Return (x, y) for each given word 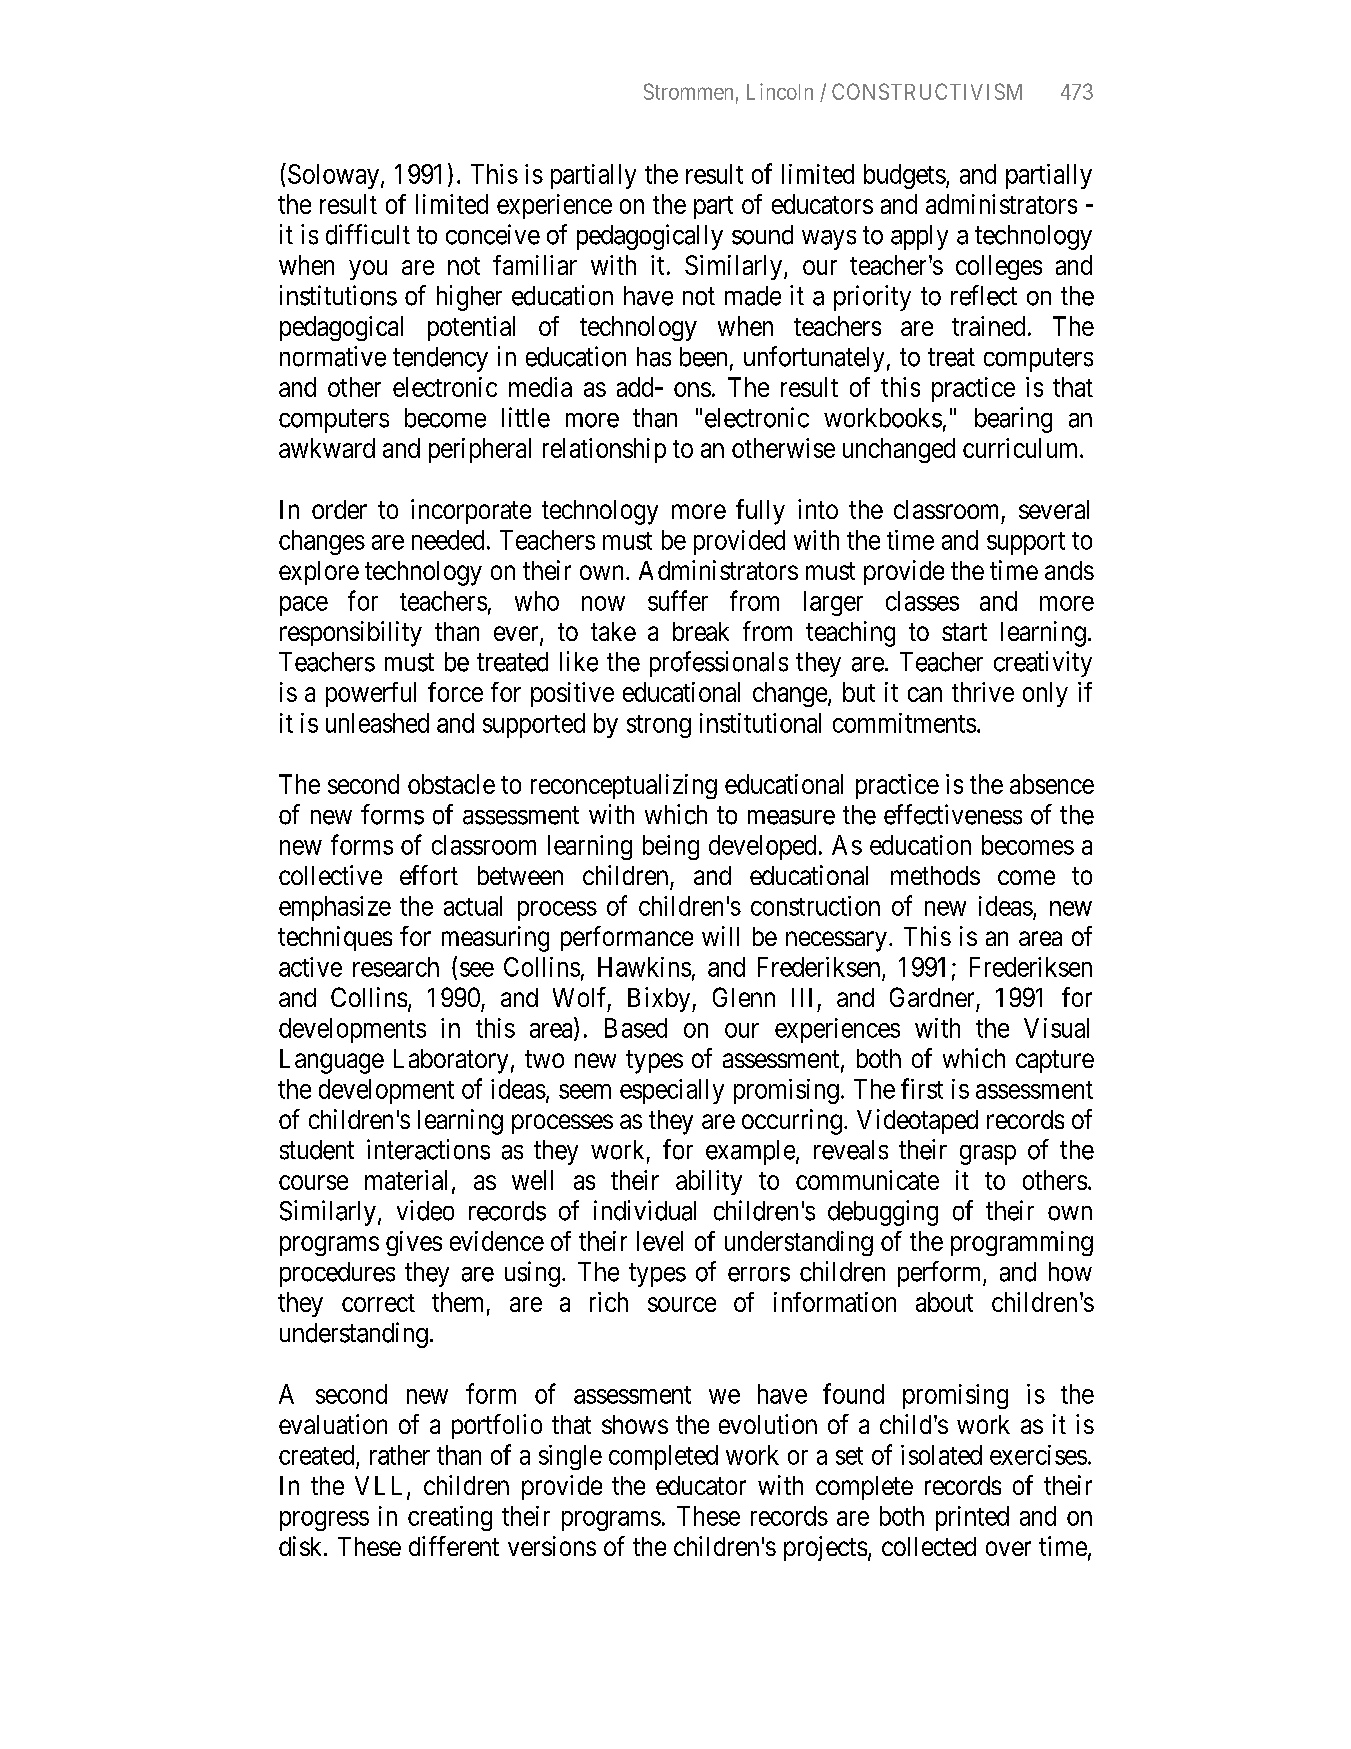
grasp (988, 1155)
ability (709, 1182)
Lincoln (780, 91)
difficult (368, 234)
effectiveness (953, 814)
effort (429, 875)
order (339, 509)
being (671, 847)
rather (400, 1455)
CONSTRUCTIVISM (927, 91)
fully (760, 512)
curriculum (1022, 448)
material (406, 1180)
